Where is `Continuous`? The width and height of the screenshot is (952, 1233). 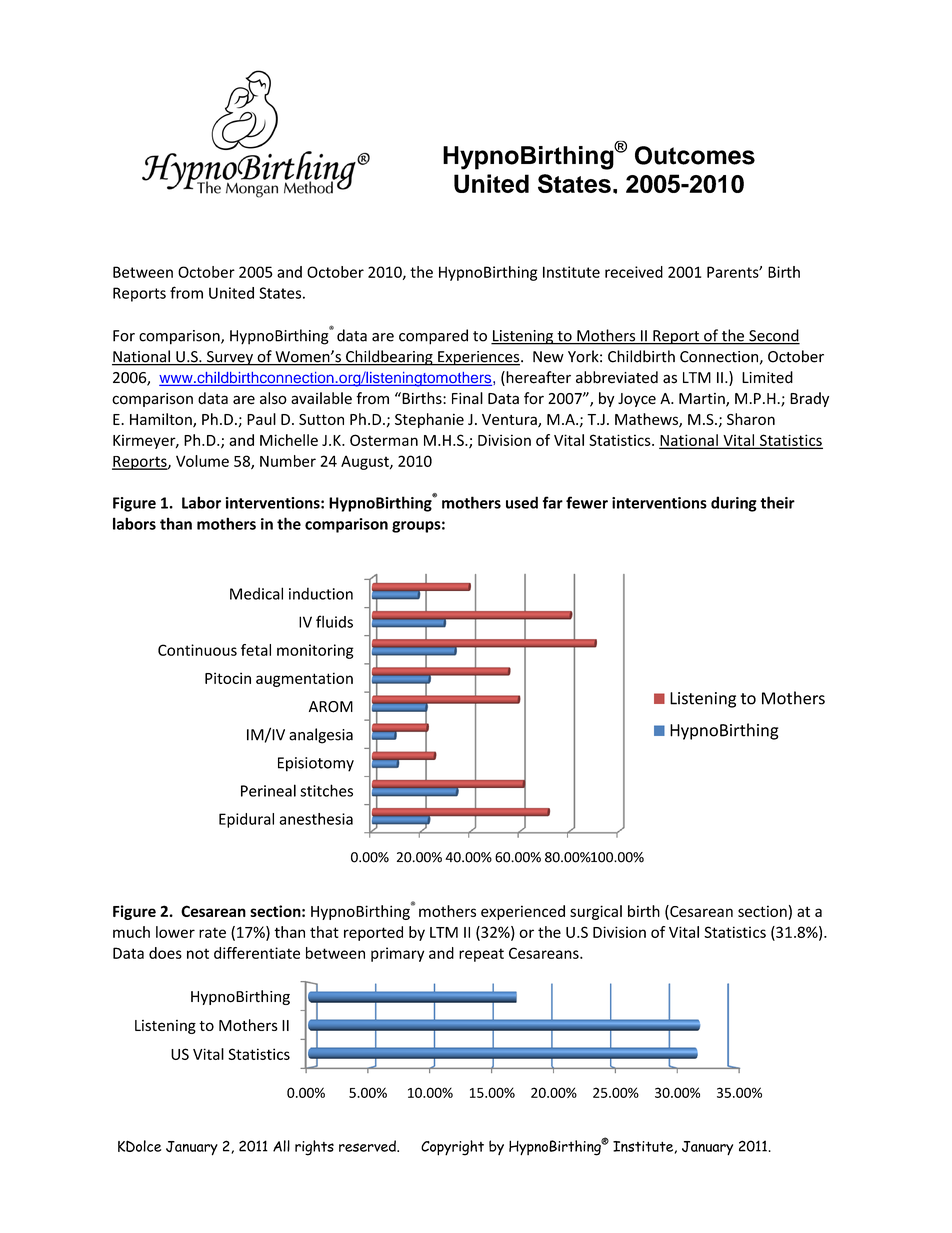 Continuous is located at coordinates (197, 650).
